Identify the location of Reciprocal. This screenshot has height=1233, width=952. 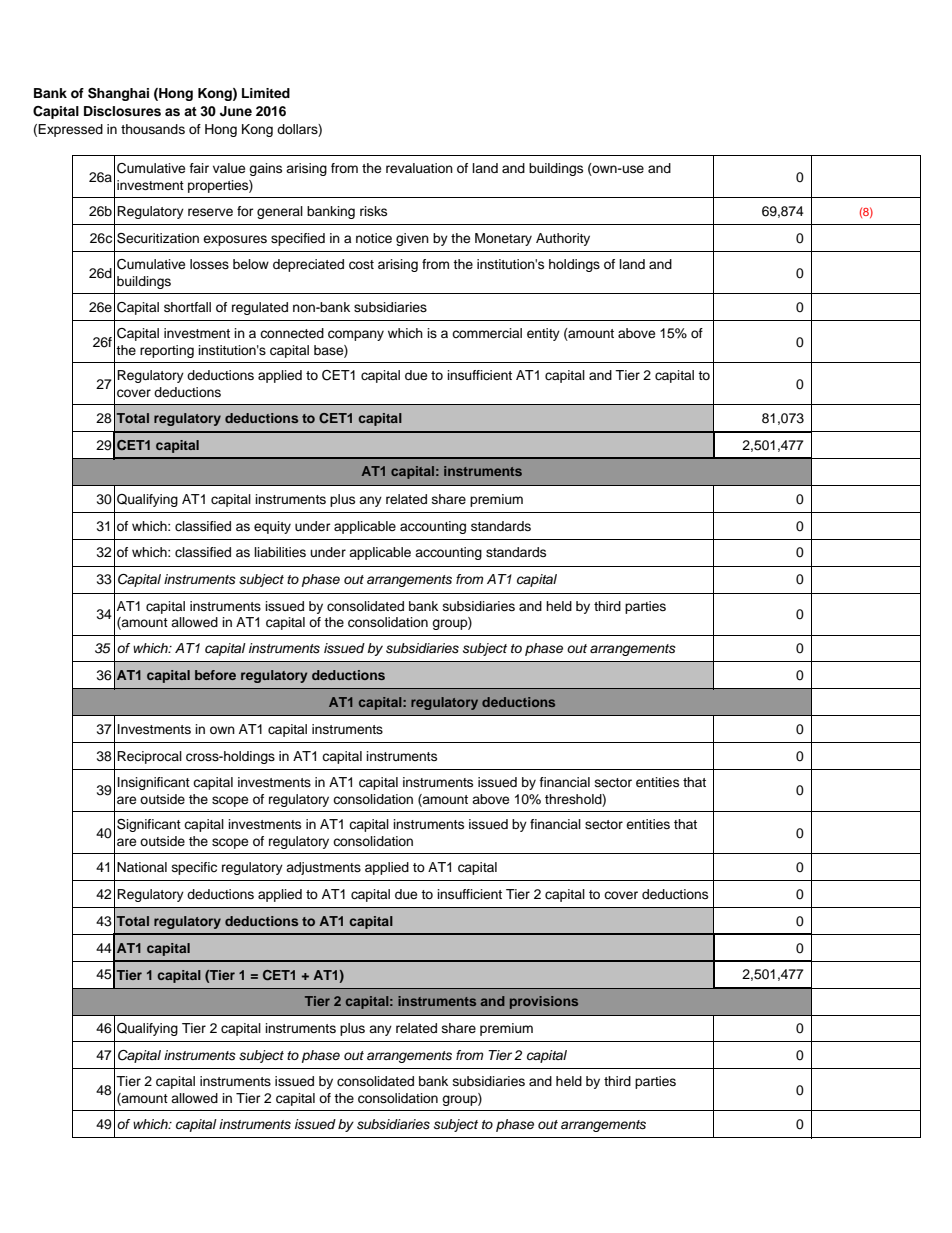
(149, 757).
